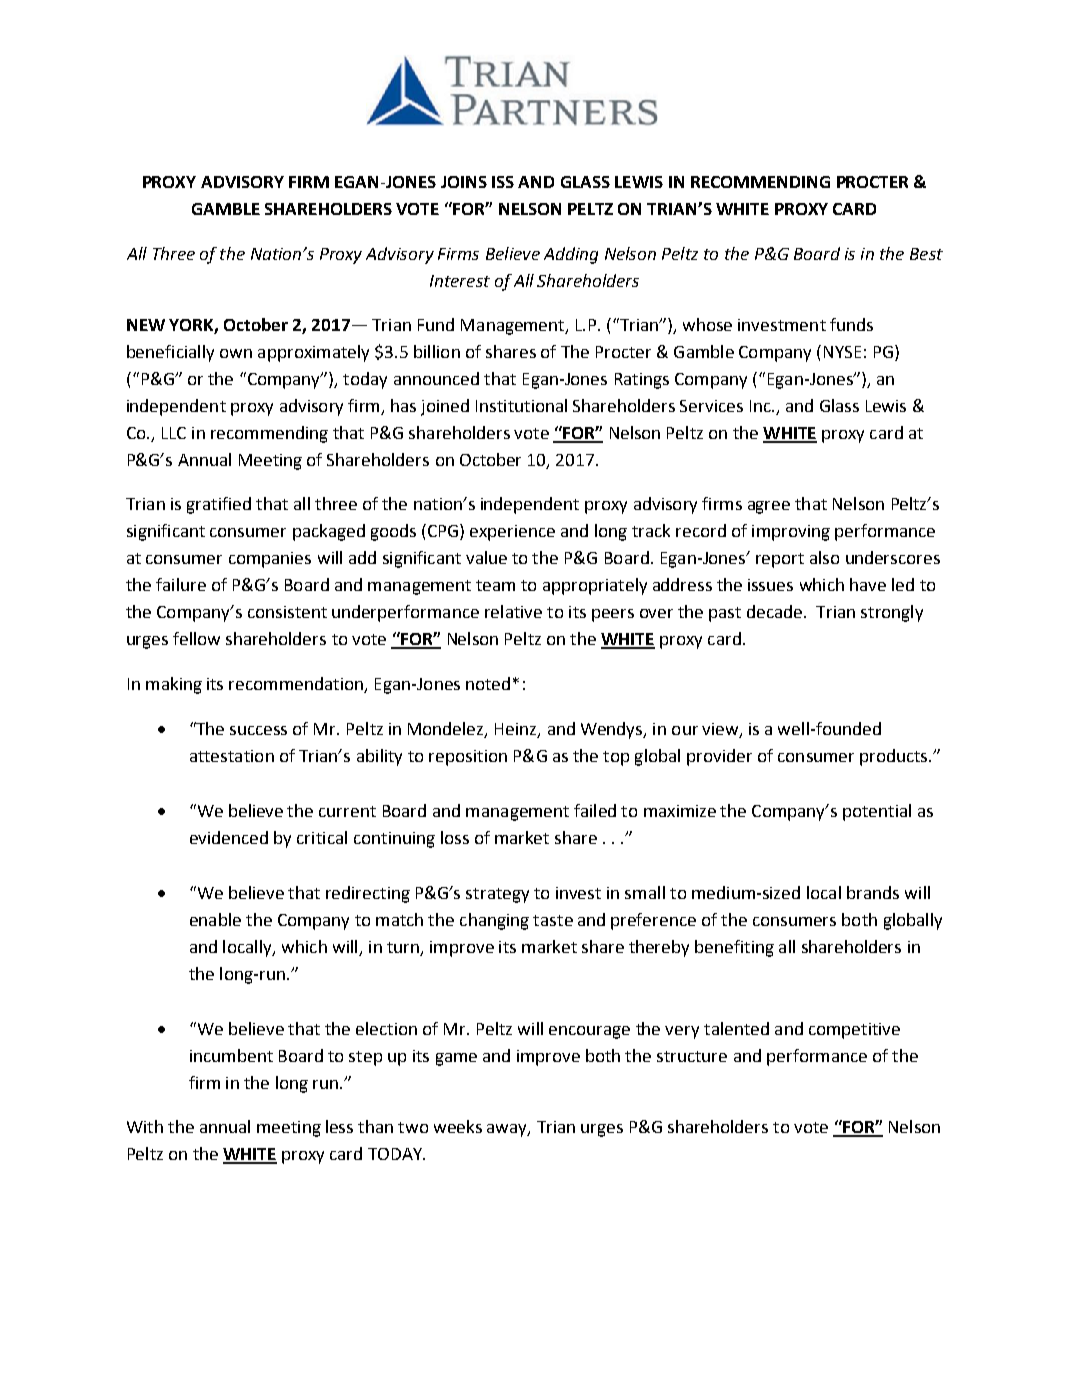 This page has height=1383, width=1069. Describe the element at coordinates (146, 325) in the page. I see `NEW` at that location.
